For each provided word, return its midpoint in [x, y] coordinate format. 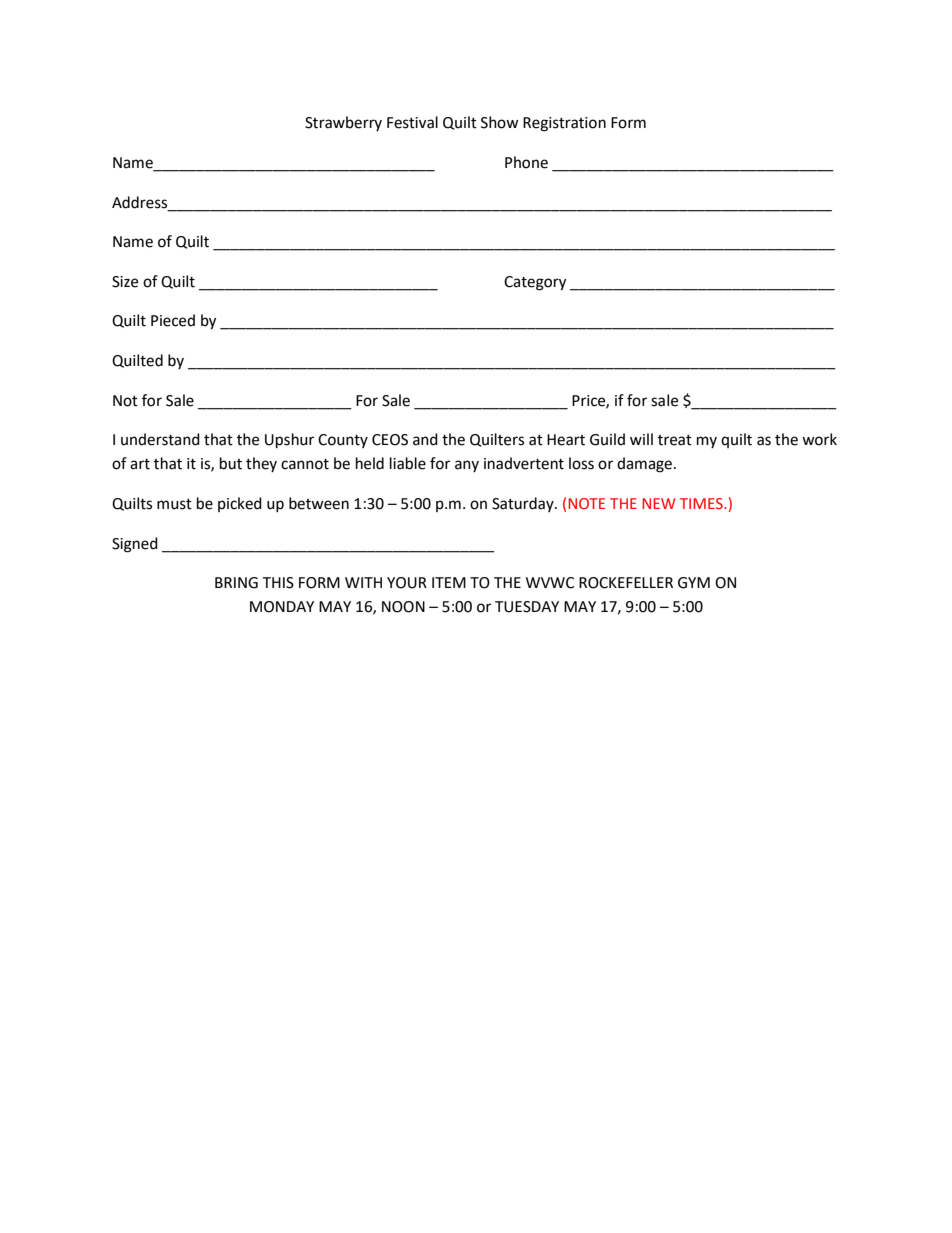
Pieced [173, 320]
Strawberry [343, 123]
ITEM [449, 582]
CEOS [390, 440]
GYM [694, 583]
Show [500, 122]
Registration [564, 124]
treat [675, 440]
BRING [236, 583]
